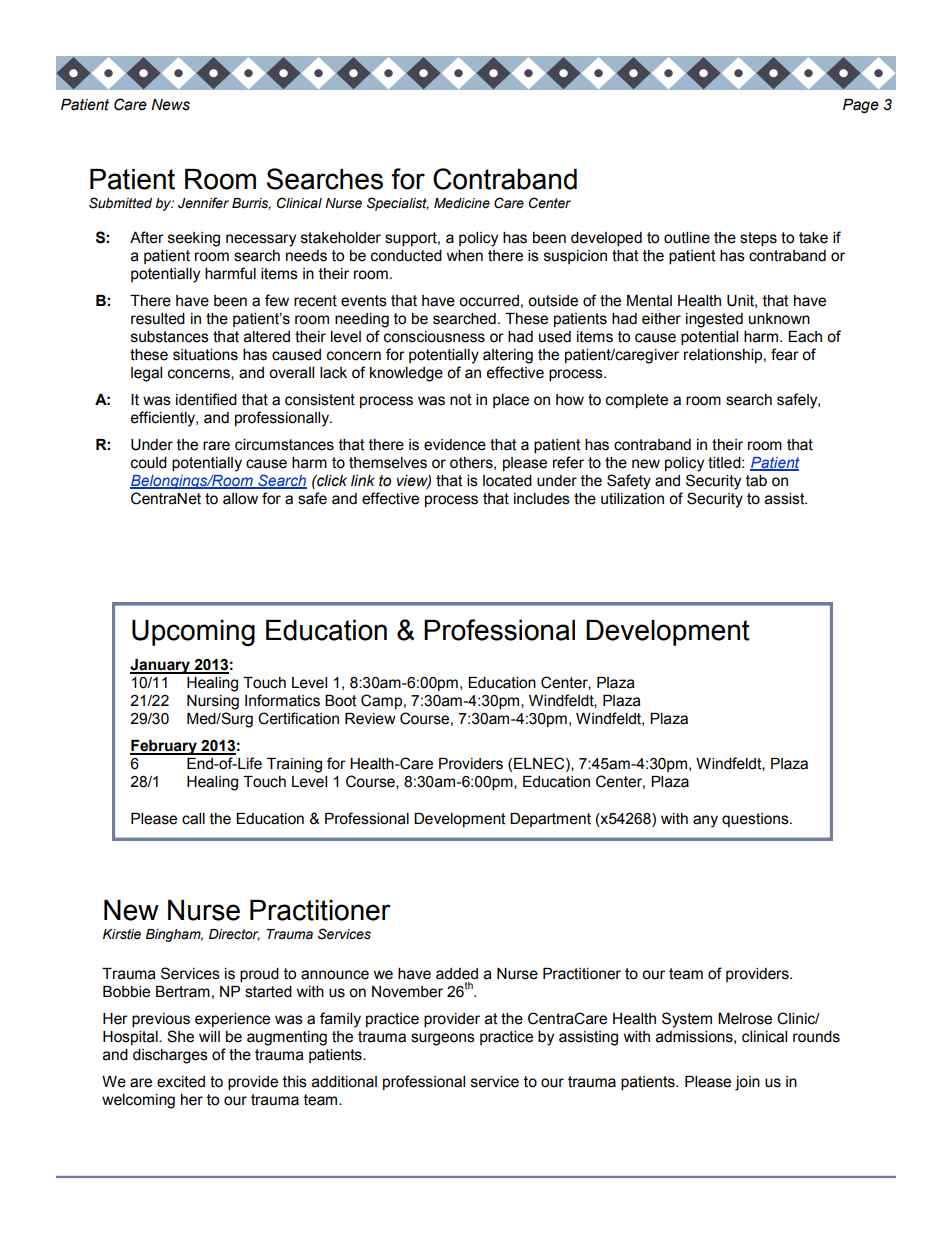 Image resolution: width=952 pixels, height=1233 pixels. I want to click on November, so click(407, 992).
